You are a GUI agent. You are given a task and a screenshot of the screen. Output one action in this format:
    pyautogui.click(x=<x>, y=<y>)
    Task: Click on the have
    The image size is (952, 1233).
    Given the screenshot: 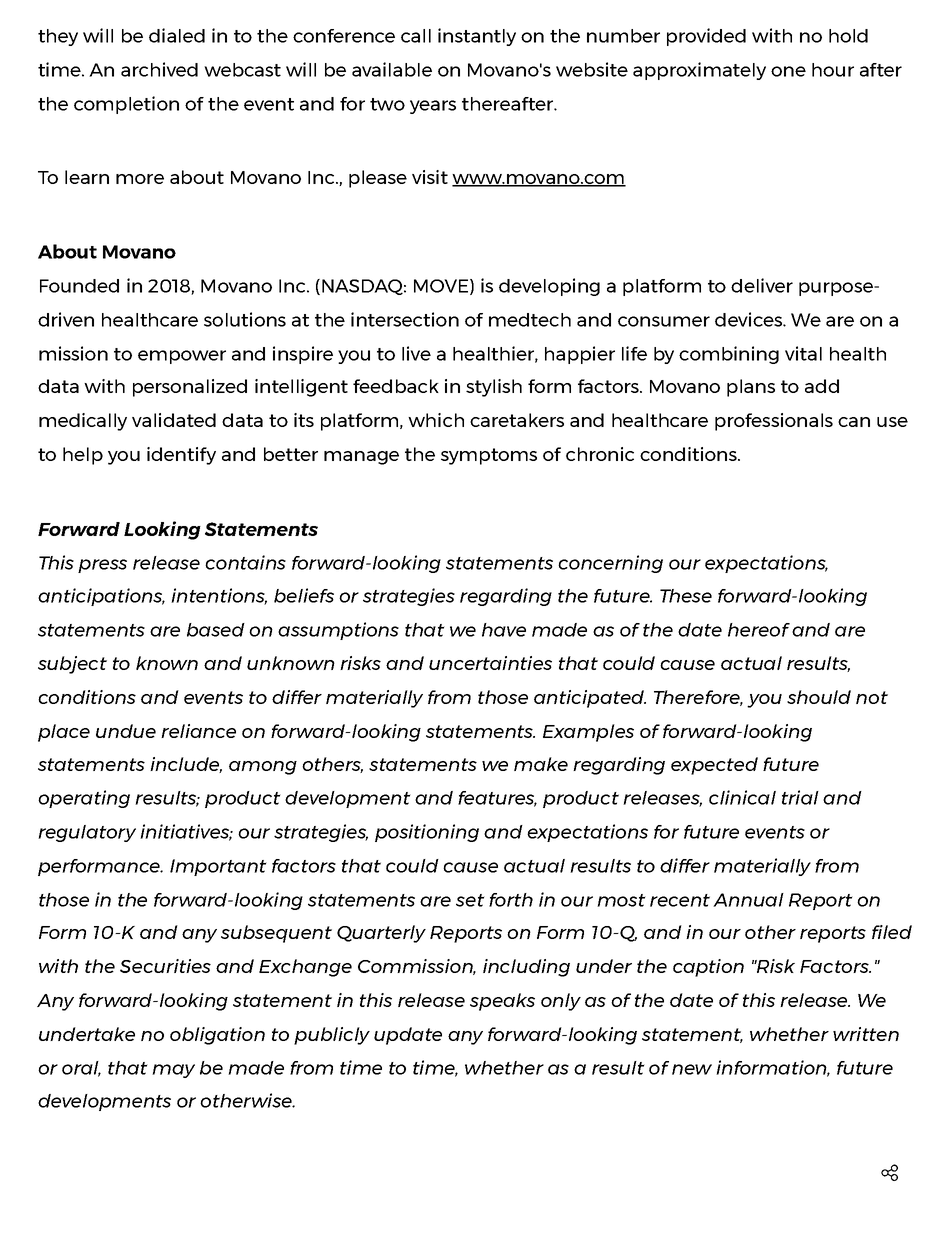 What is the action you would take?
    pyautogui.click(x=504, y=630)
